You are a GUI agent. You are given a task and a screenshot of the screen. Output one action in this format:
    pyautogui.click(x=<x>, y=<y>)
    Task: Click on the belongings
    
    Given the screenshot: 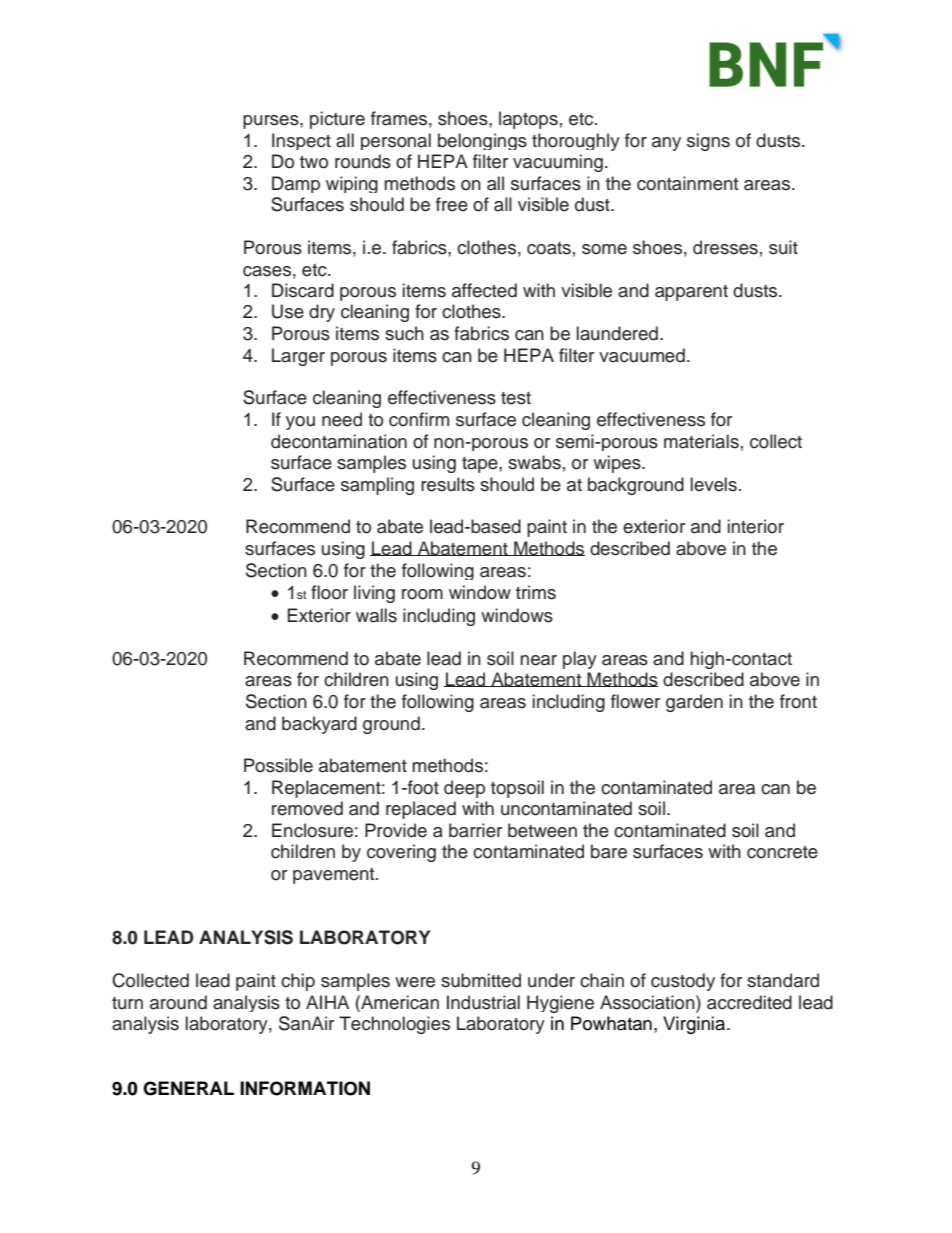 What is the action you would take?
    pyautogui.click(x=482, y=141)
